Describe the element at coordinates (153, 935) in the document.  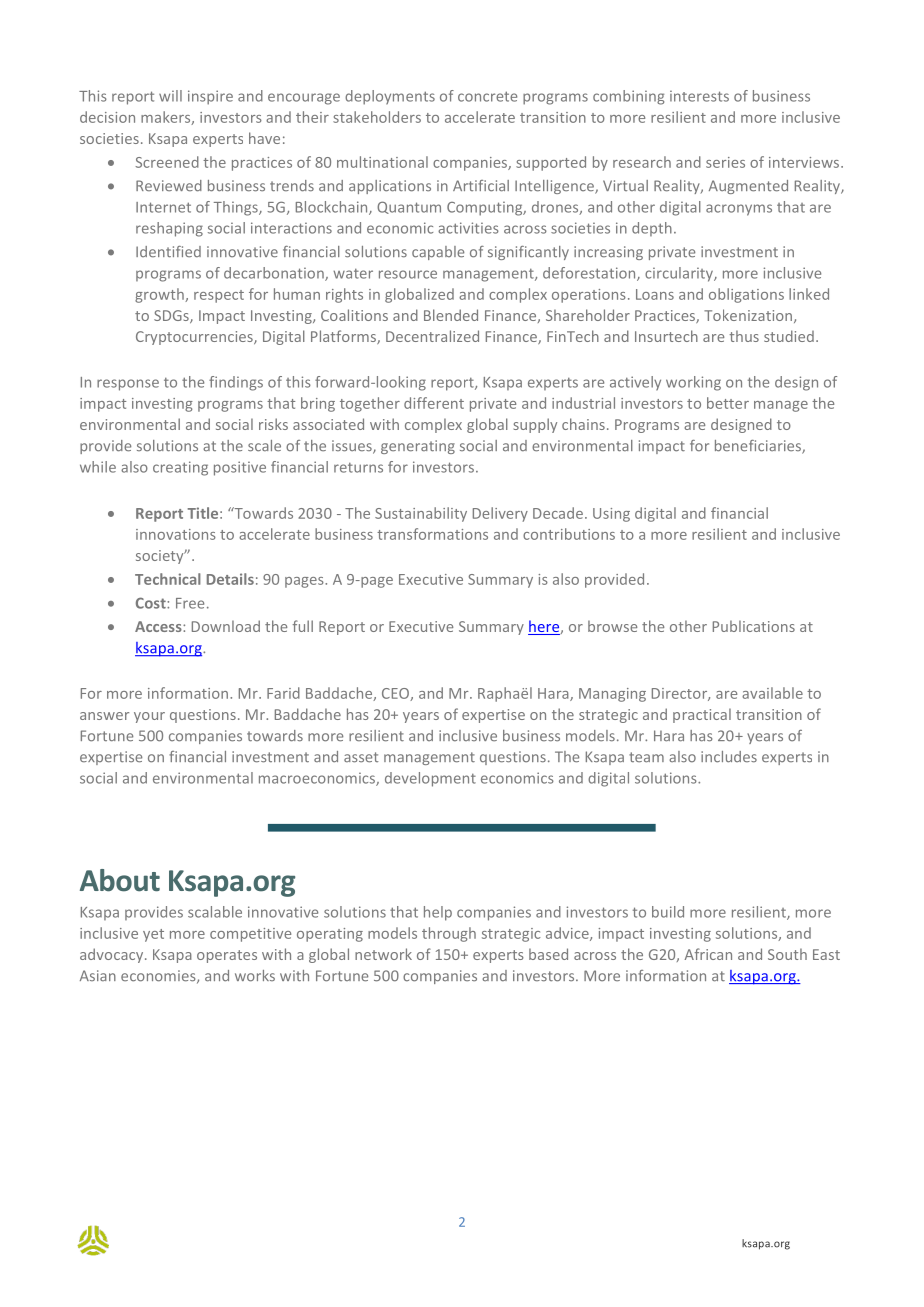
I see `yet` at that location.
